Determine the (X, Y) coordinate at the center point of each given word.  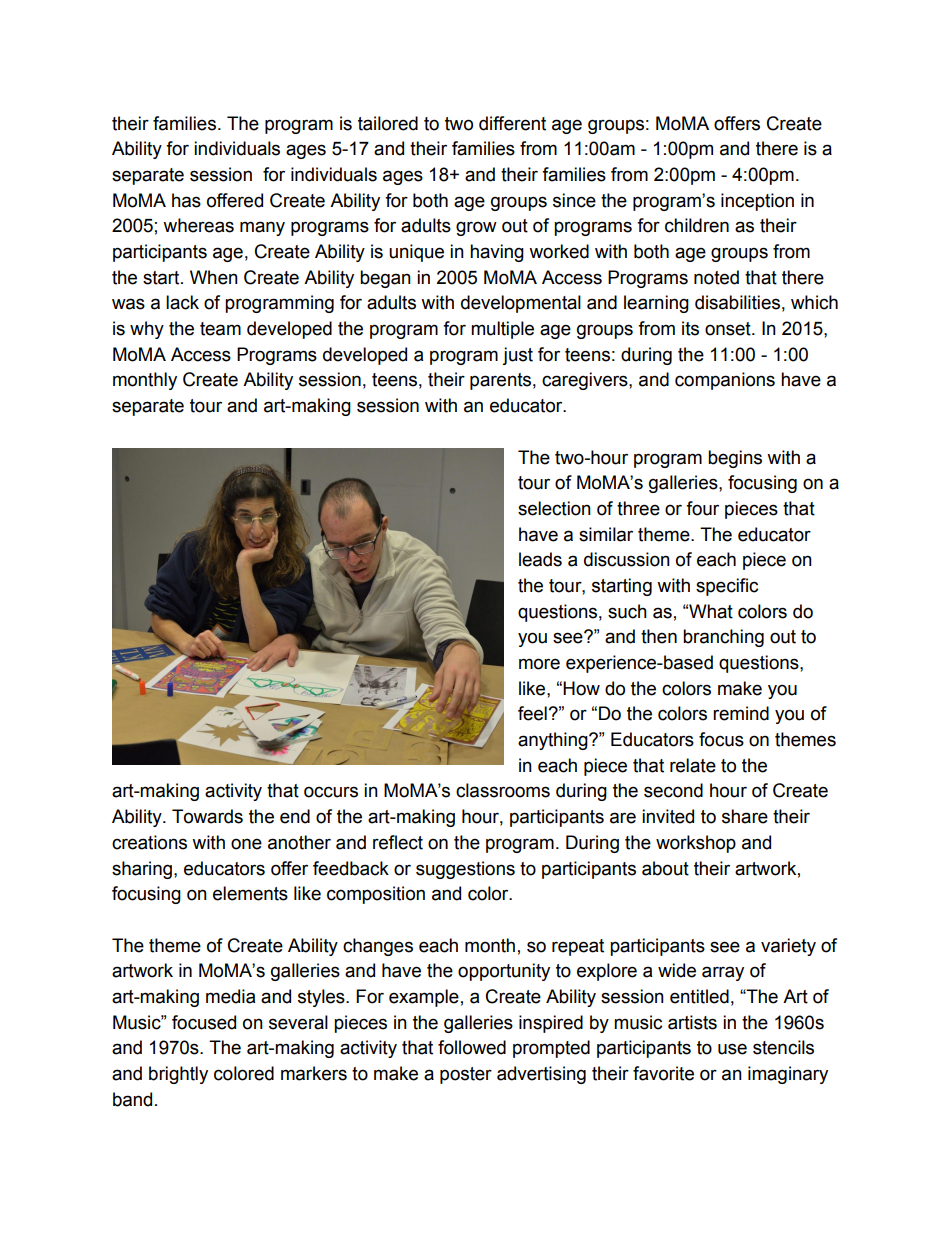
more (539, 664)
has (186, 200)
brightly (178, 1075)
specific (727, 587)
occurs (331, 792)
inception (757, 202)
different (512, 123)
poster (466, 1075)
